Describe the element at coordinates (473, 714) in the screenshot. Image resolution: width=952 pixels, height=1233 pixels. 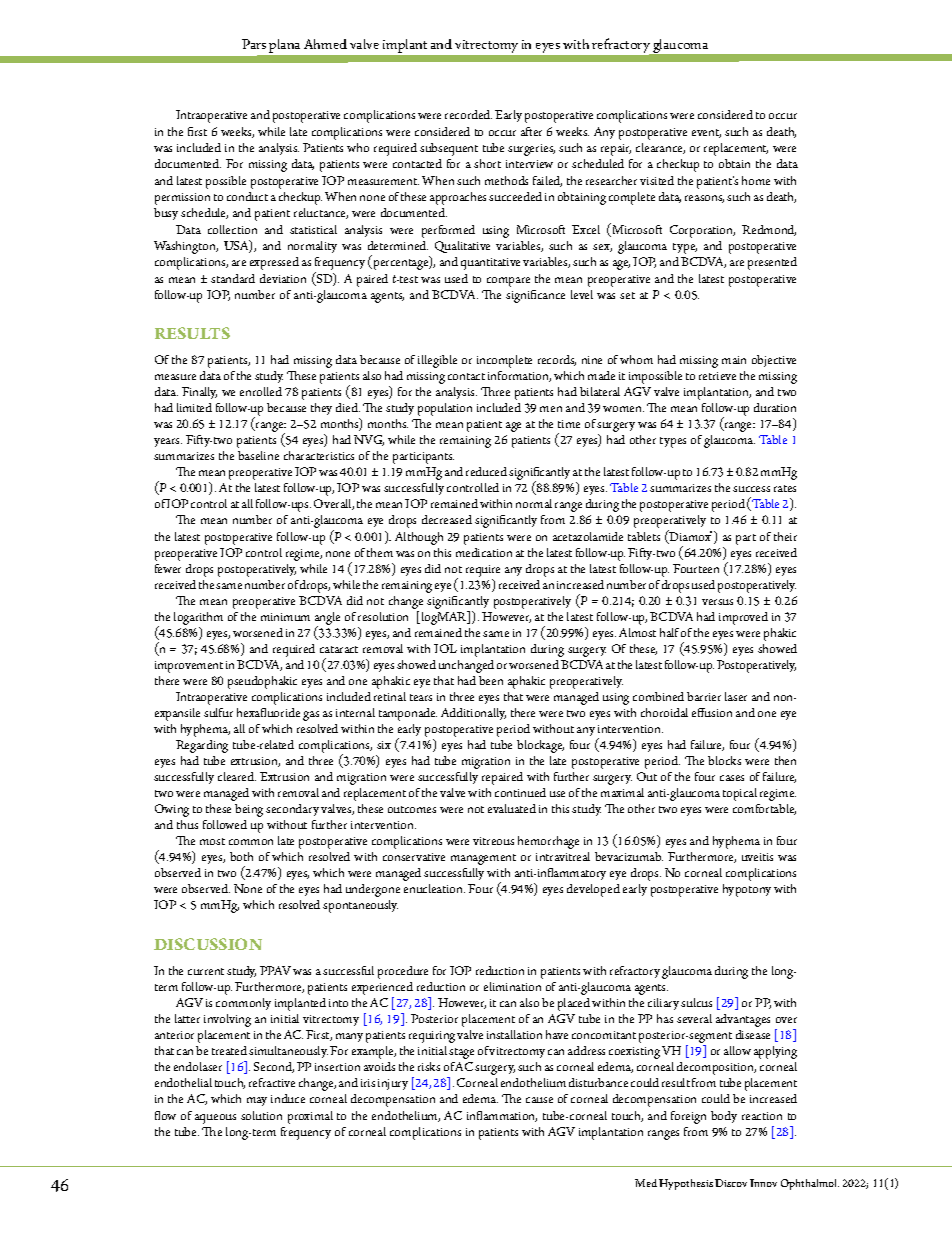
I see `Additionally` at that location.
